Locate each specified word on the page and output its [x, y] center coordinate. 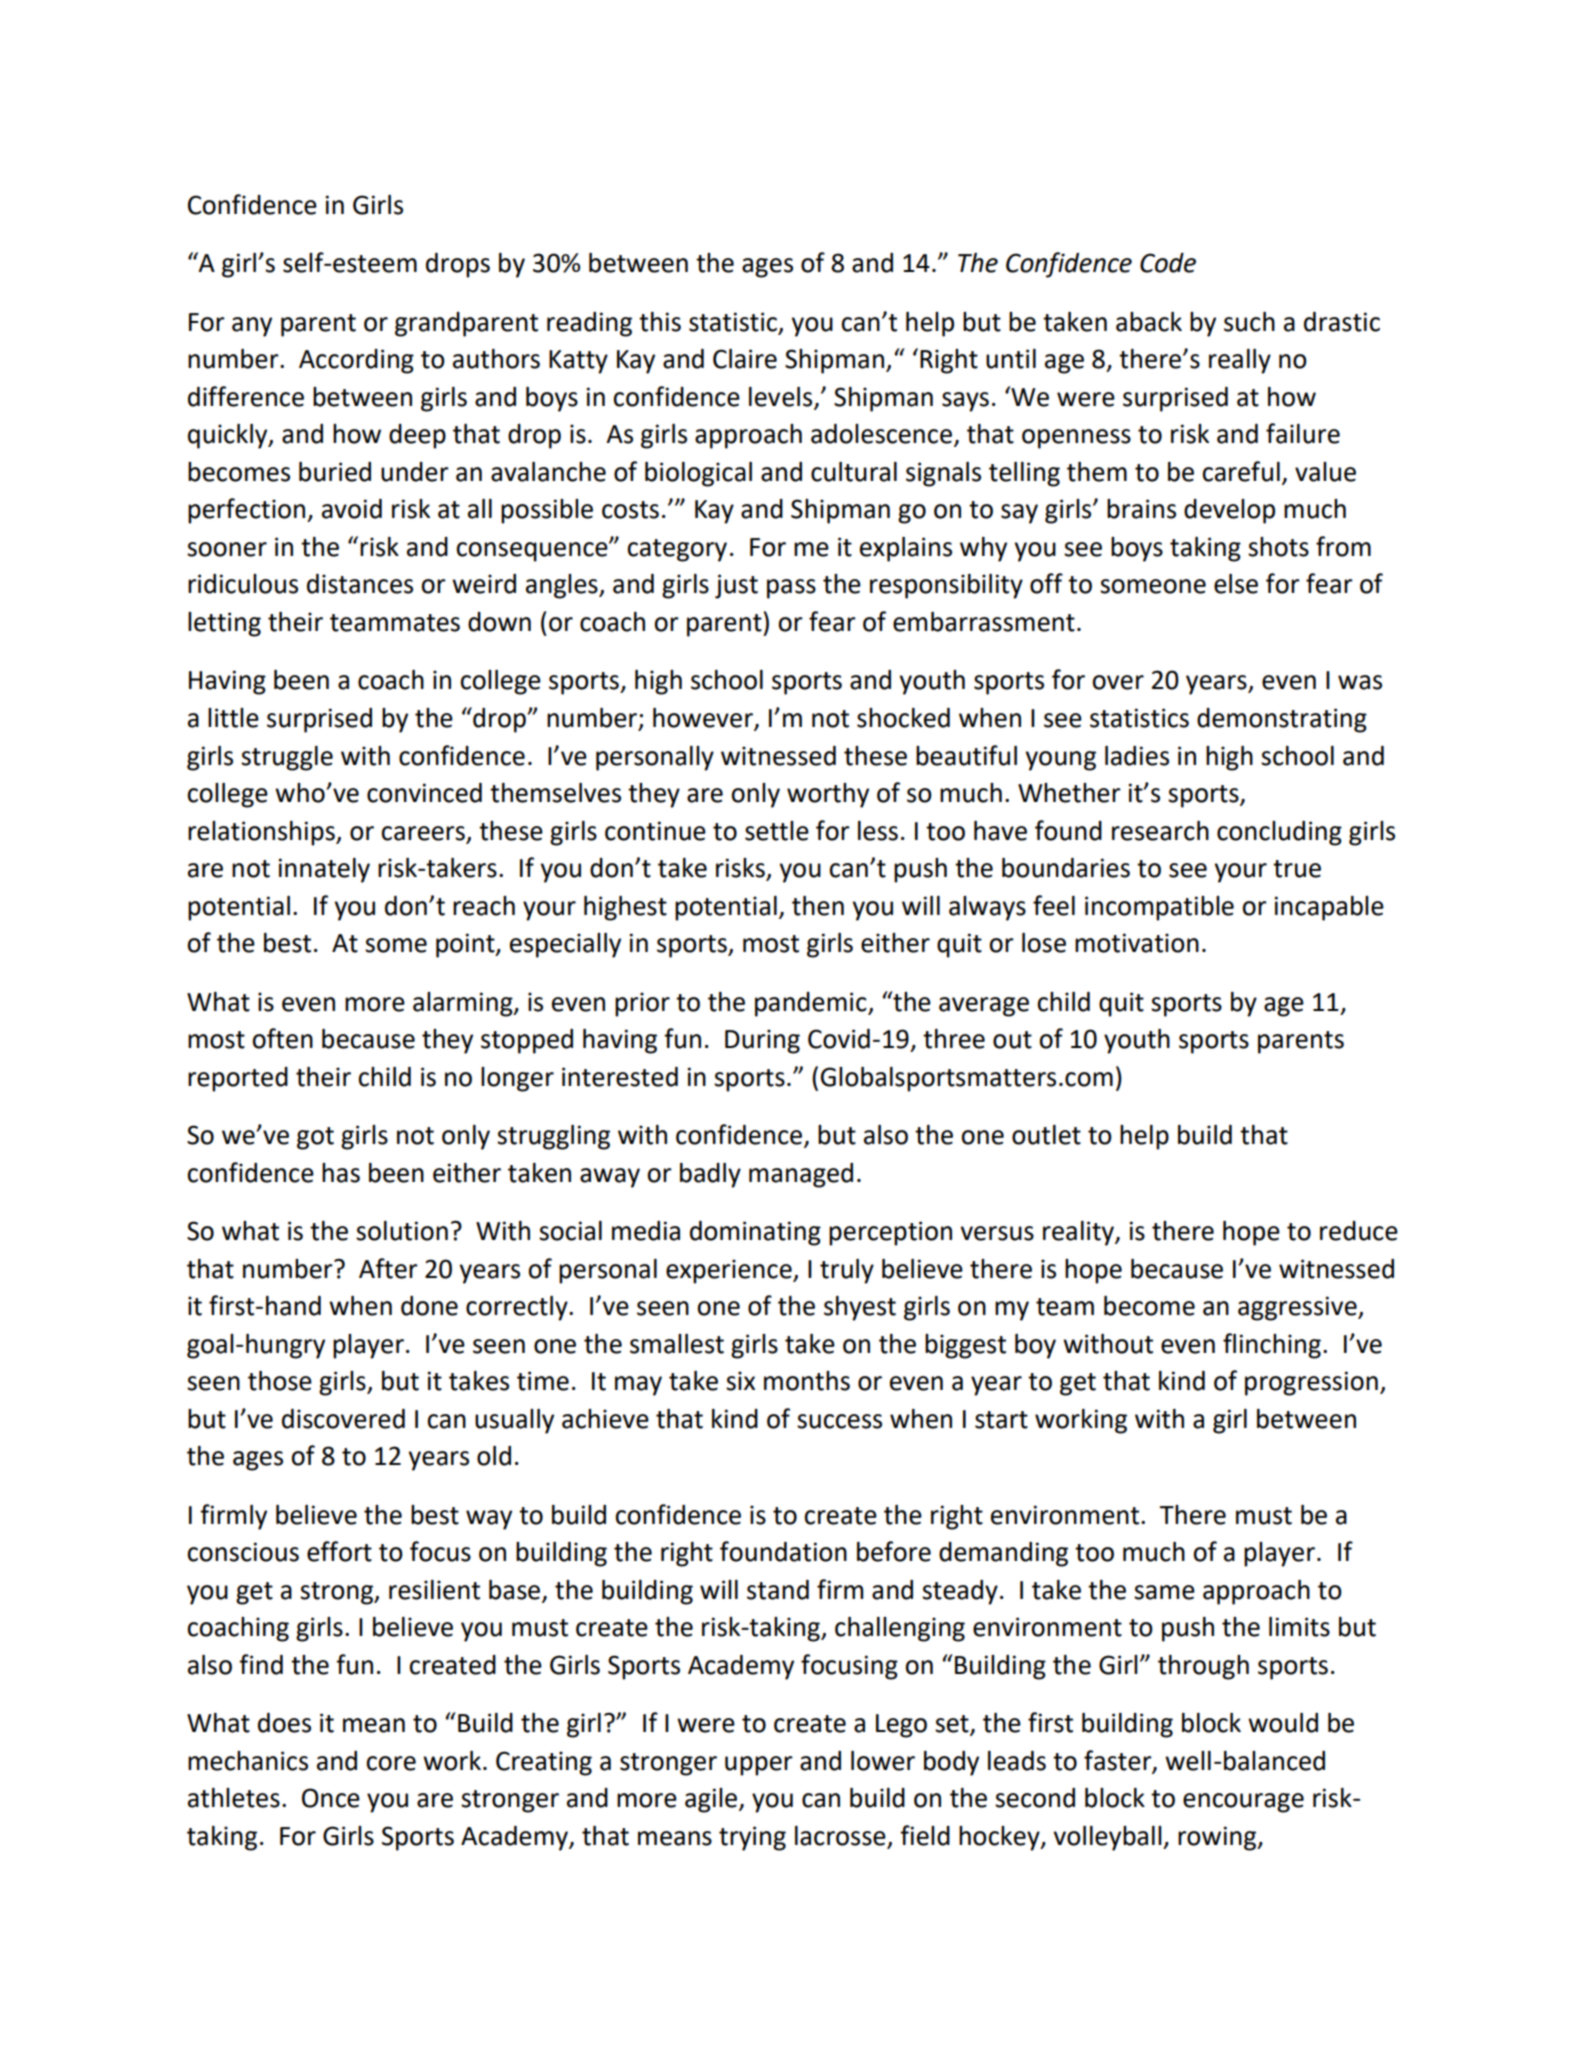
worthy [828, 795]
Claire [745, 359]
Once [331, 1798]
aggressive [1298, 1308]
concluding [1279, 833]
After [388, 1268]
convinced [424, 793]
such [1249, 322]
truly [847, 1271]
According [356, 361]
